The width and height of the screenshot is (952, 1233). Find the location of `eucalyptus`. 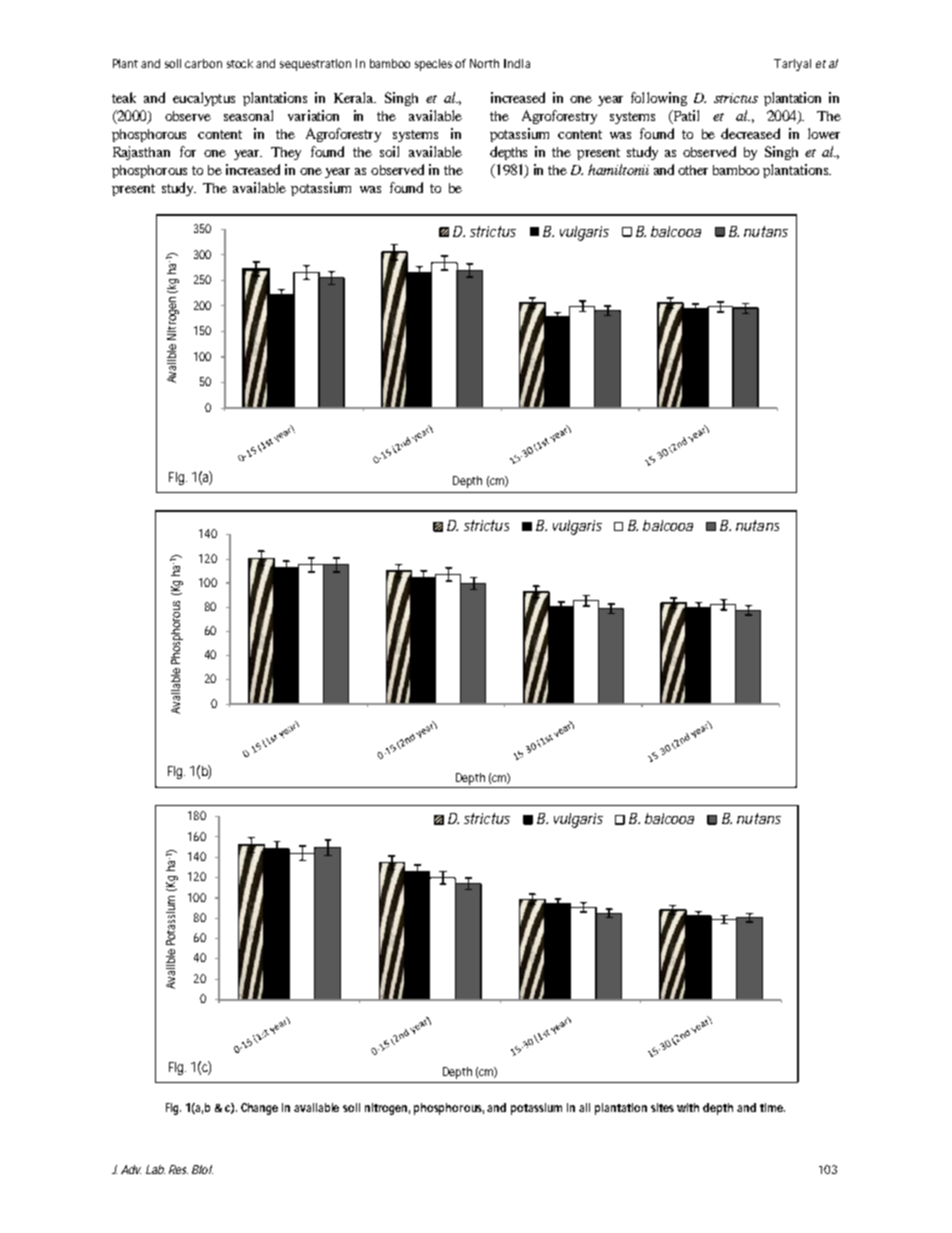

eucalyptus is located at coordinates (204, 99).
